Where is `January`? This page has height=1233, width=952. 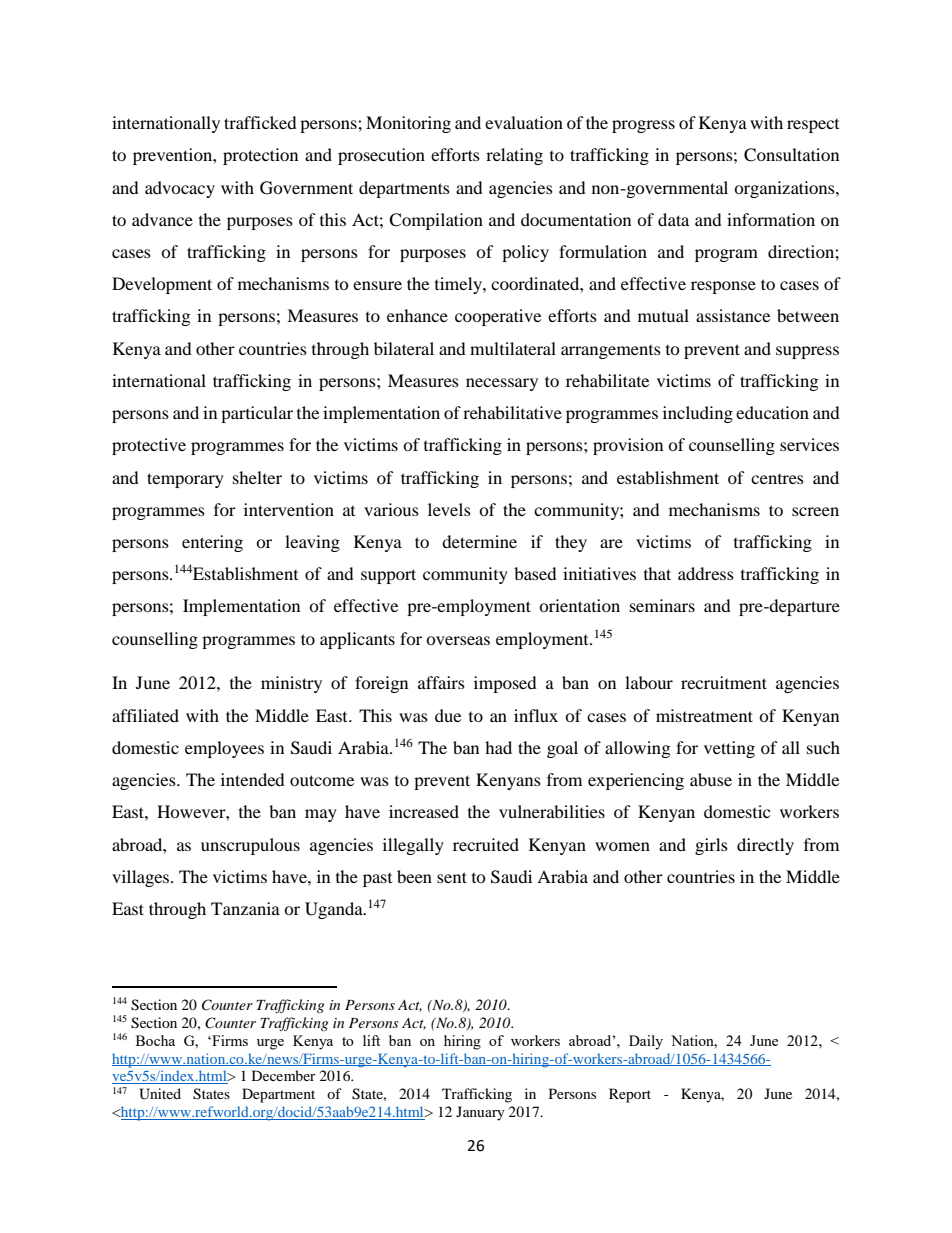 January is located at coordinates (480, 1113).
